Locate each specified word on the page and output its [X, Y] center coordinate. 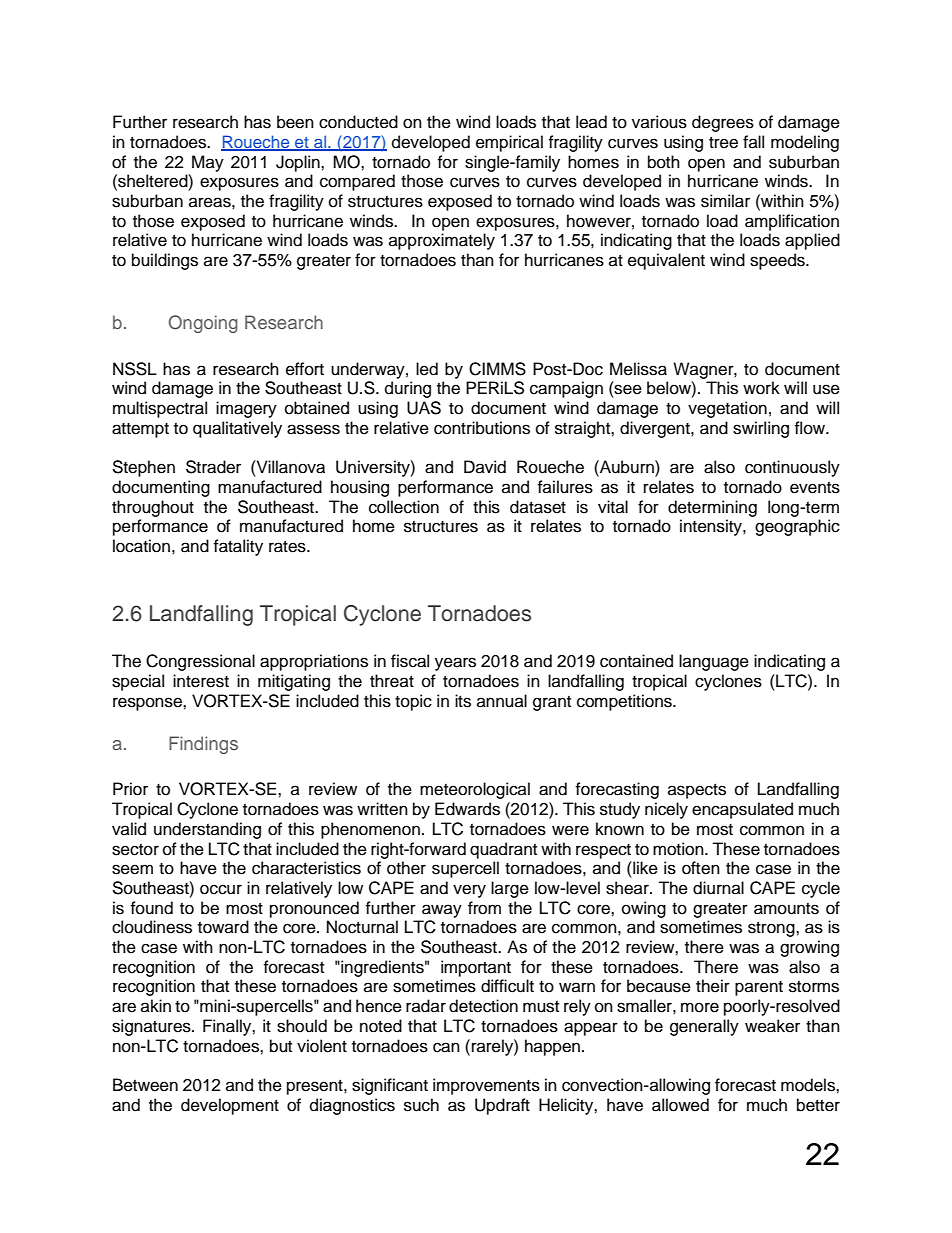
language [714, 662]
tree [723, 143]
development [230, 1106]
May [208, 163]
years [455, 664]
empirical [509, 143]
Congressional [200, 662]
